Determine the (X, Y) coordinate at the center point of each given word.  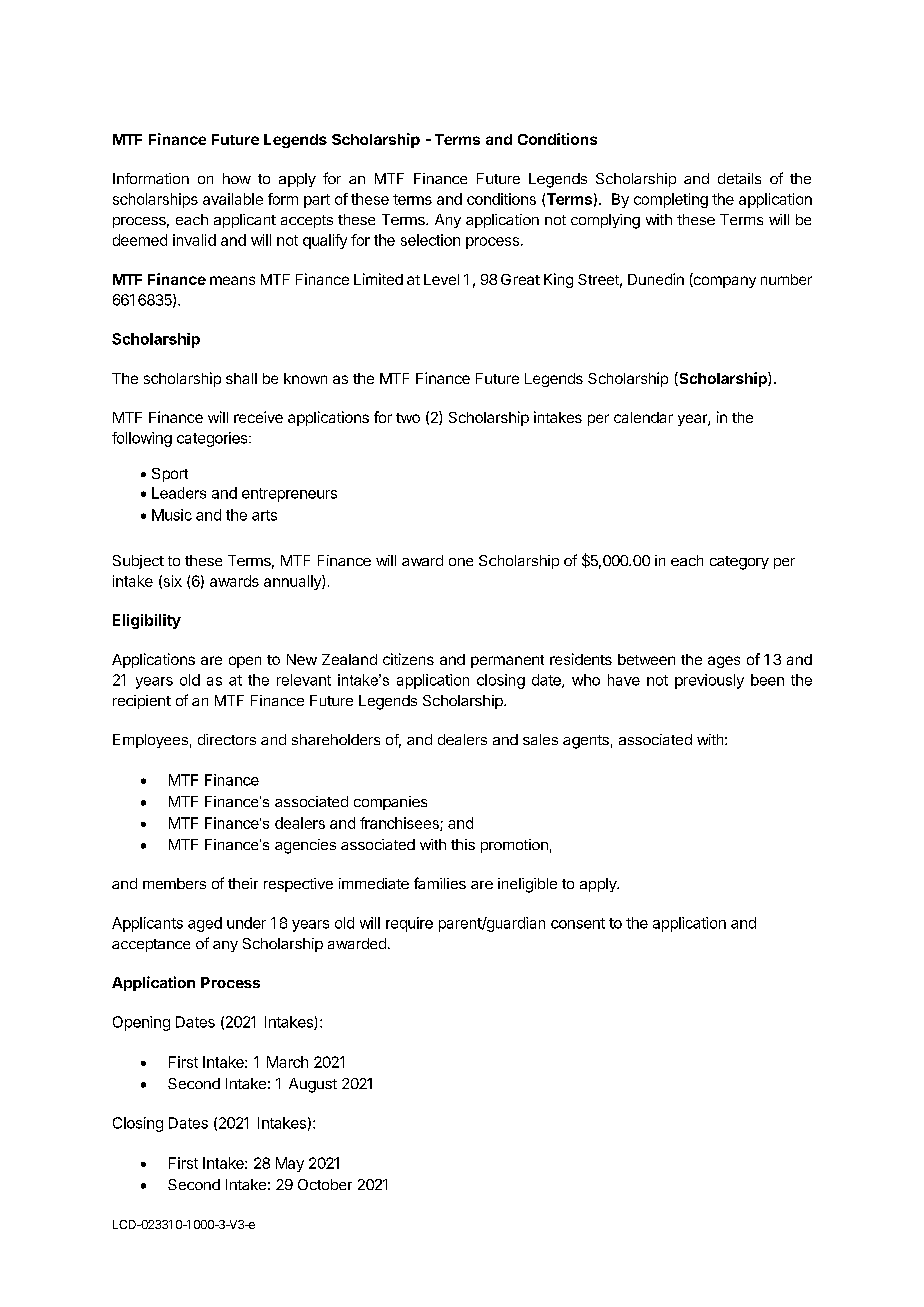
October (325, 1184)
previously (709, 681)
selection (430, 240)
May (290, 1164)
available (233, 199)
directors (227, 739)
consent (578, 923)
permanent (507, 661)
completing (671, 200)
